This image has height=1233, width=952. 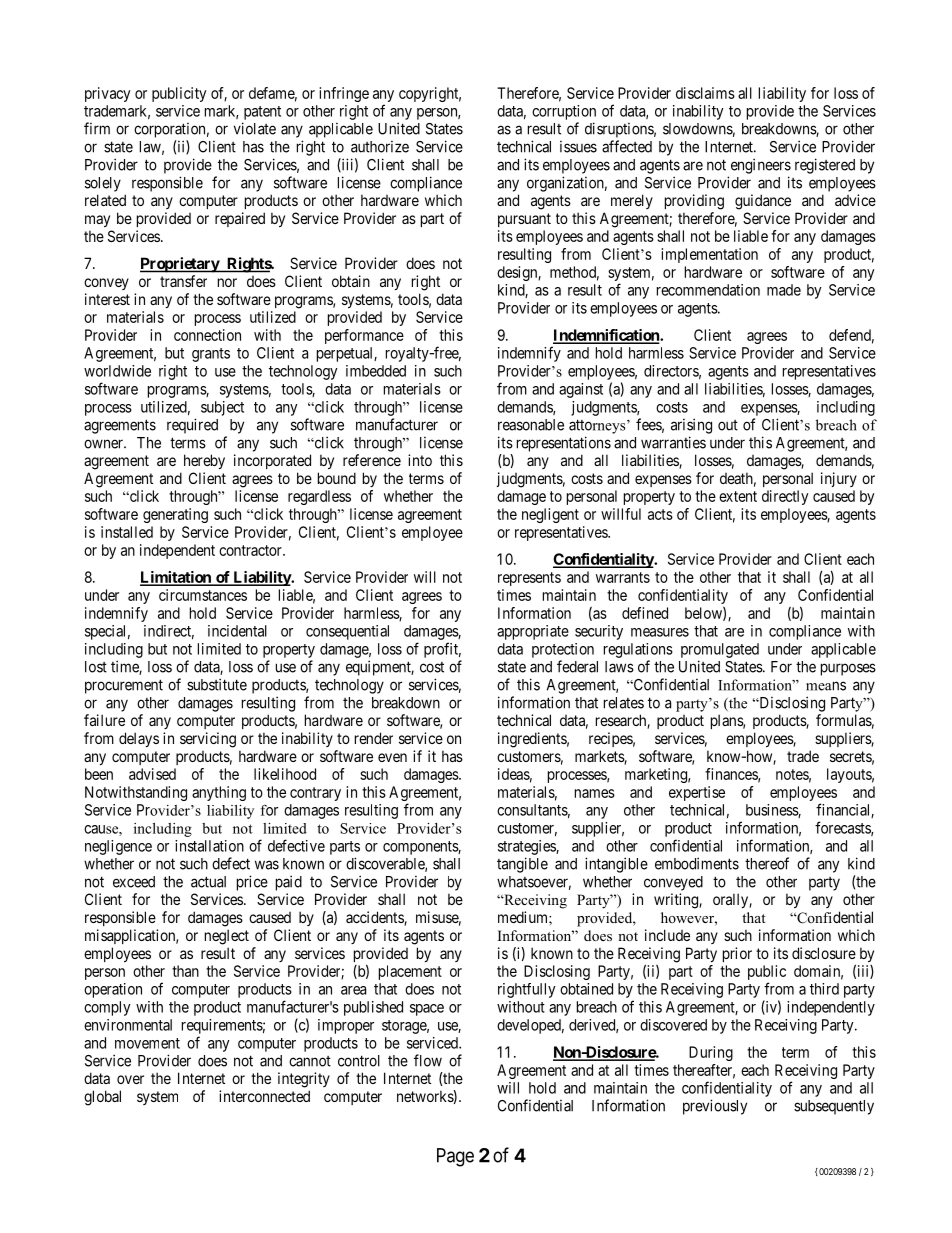 I want to click on interconnected, so click(x=264, y=1096).
